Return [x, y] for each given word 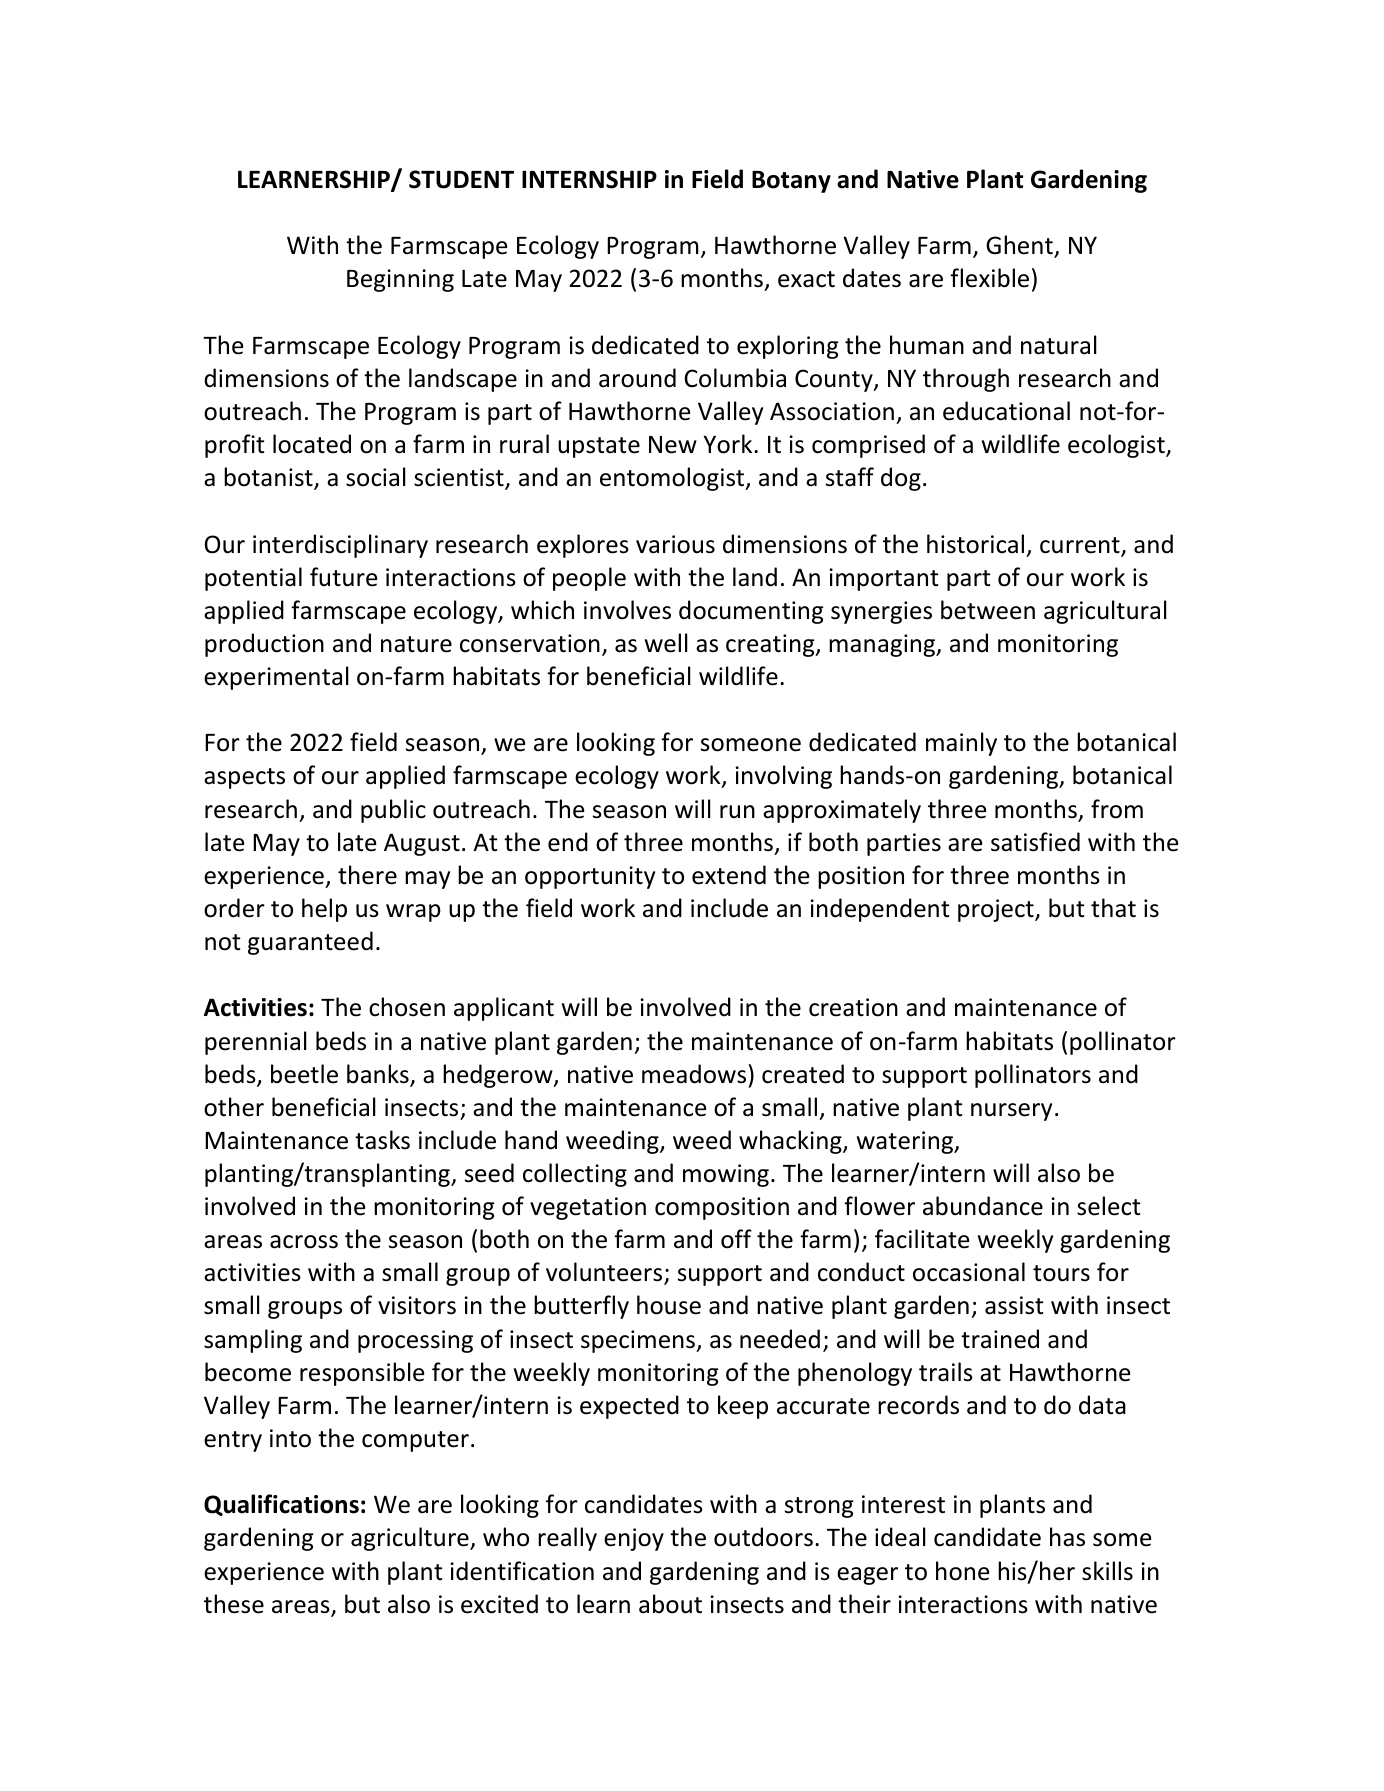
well [666, 643]
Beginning [400, 280]
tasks [382, 1140]
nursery [1011, 1112]
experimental [276, 678]
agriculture [411, 1539]
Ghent [1020, 246]
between [988, 610]
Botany [791, 182]
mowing [726, 1175]
